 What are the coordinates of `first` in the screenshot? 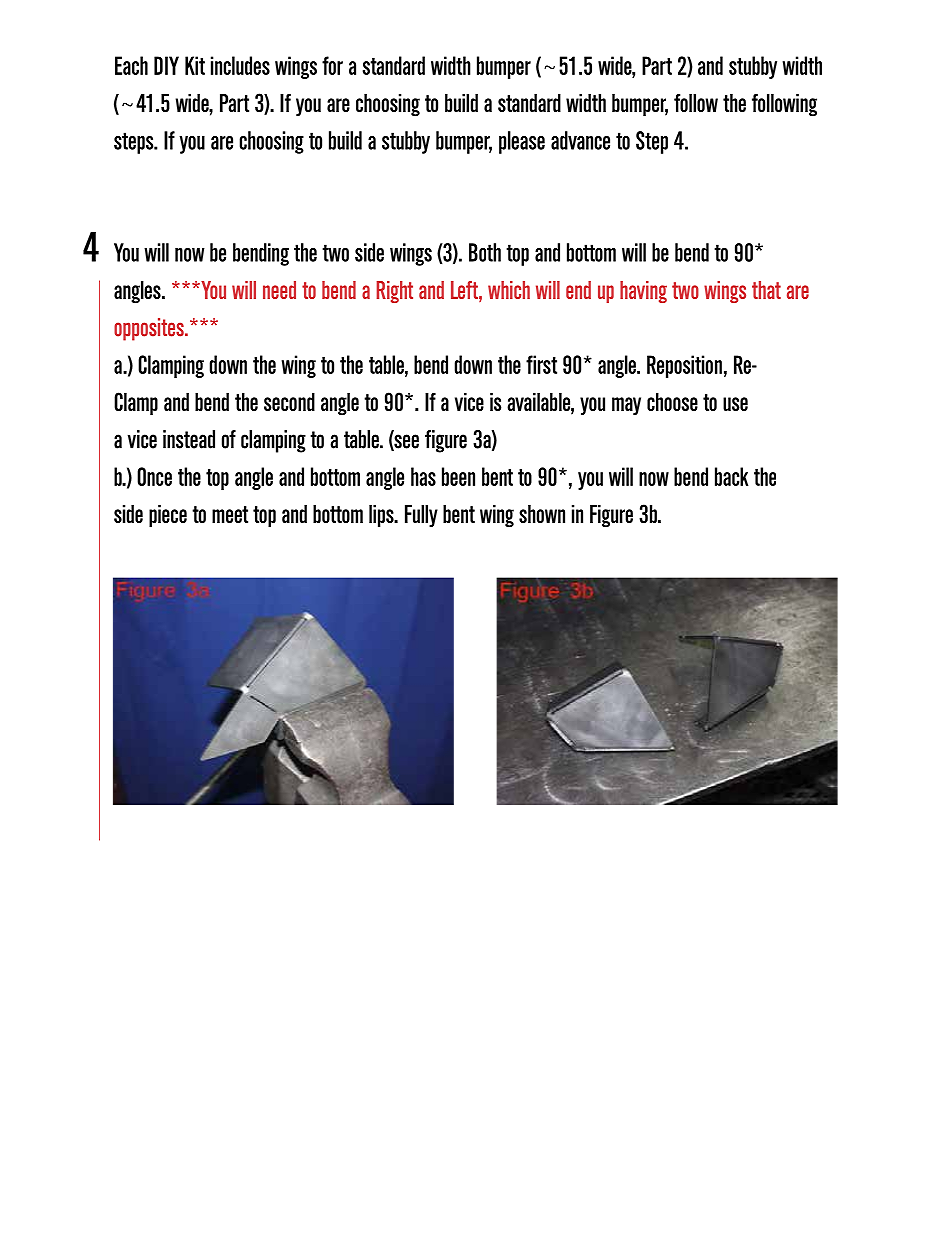 It's located at (541, 364).
